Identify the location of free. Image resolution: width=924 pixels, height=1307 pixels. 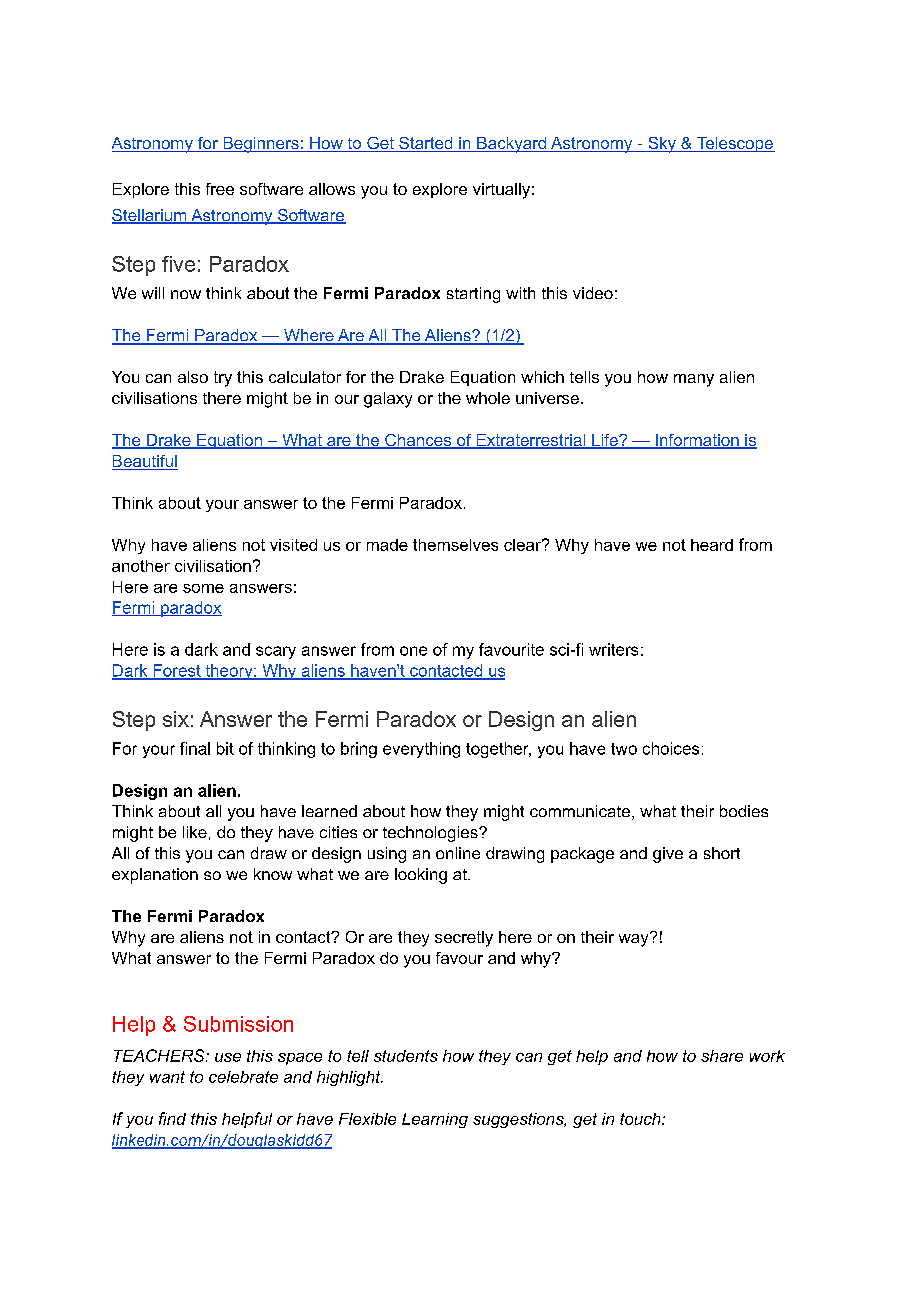
(220, 189).
